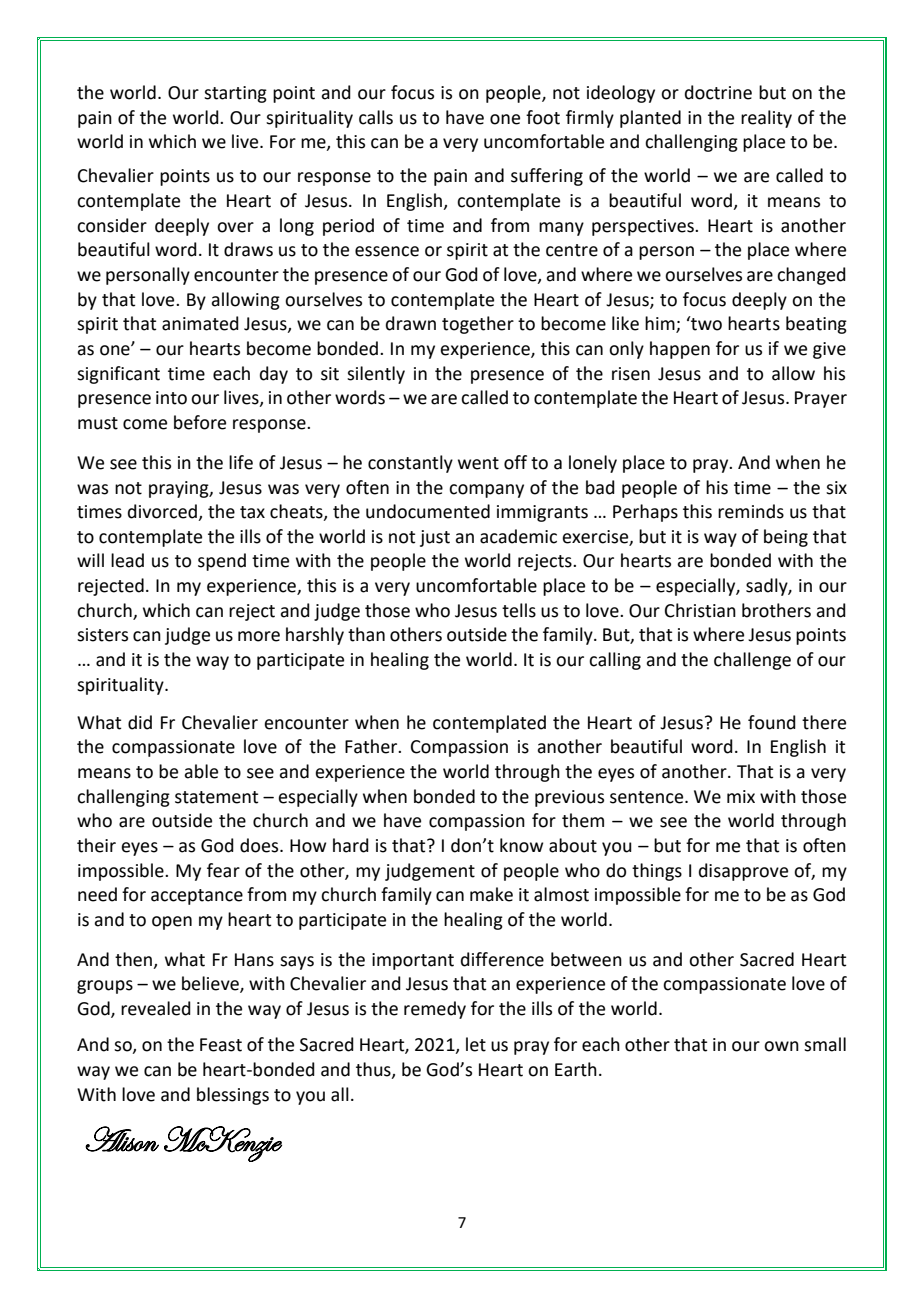 The width and height of the document is (924, 1308). Describe the element at coordinates (171, 398) in the document. I see `into` at that location.
